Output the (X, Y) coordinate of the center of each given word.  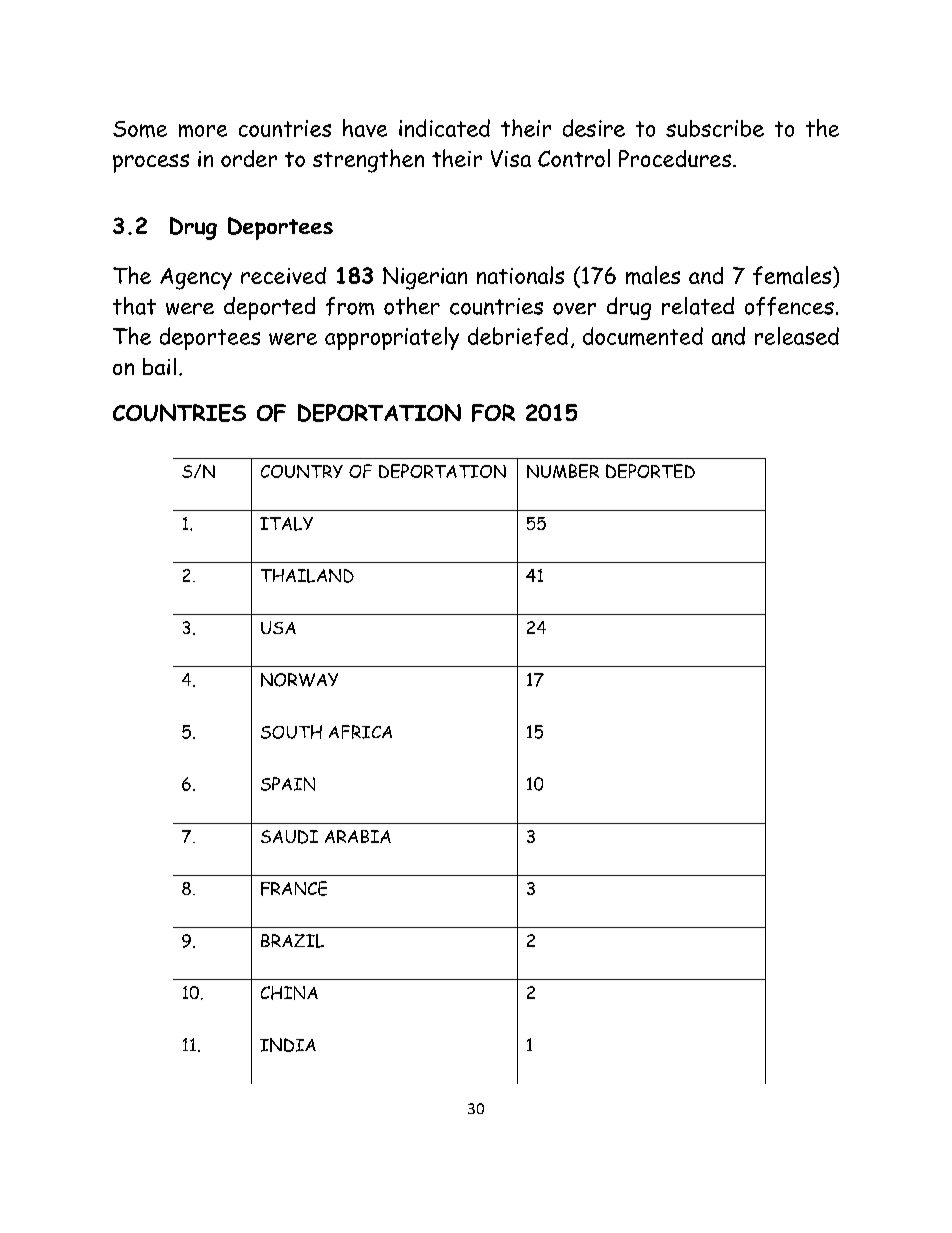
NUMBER (563, 471)
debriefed (518, 336)
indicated (444, 128)
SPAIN (288, 784)
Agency (196, 279)
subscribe (715, 128)
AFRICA (360, 732)
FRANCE (294, 888)
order (249, 158)
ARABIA (358, 836)
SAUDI (289, 837)
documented (643, 336)
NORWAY (299, 680)
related (698, 306)
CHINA (289, 993)
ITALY (286, 524)
